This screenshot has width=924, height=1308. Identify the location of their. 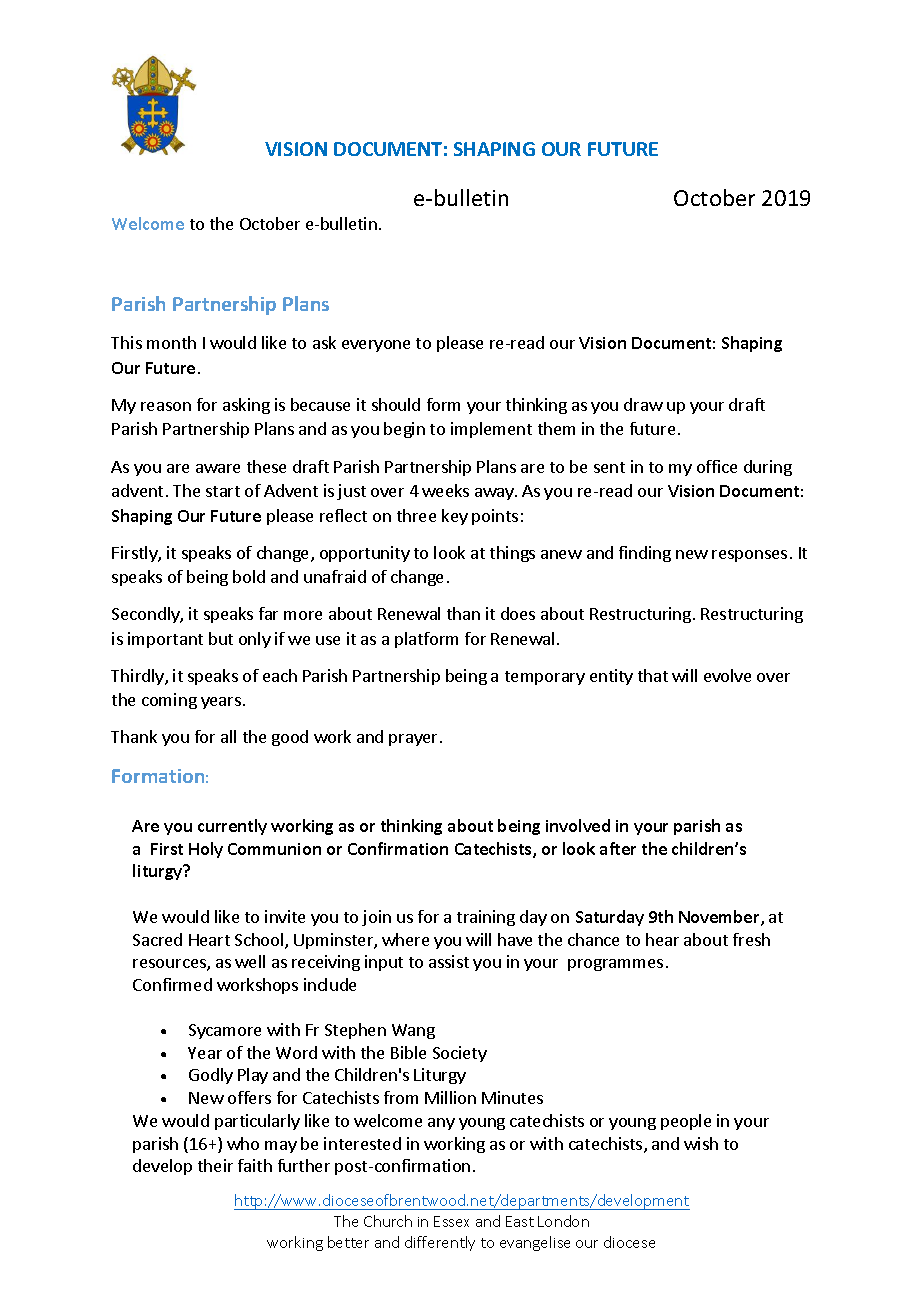
(215, 1165).
